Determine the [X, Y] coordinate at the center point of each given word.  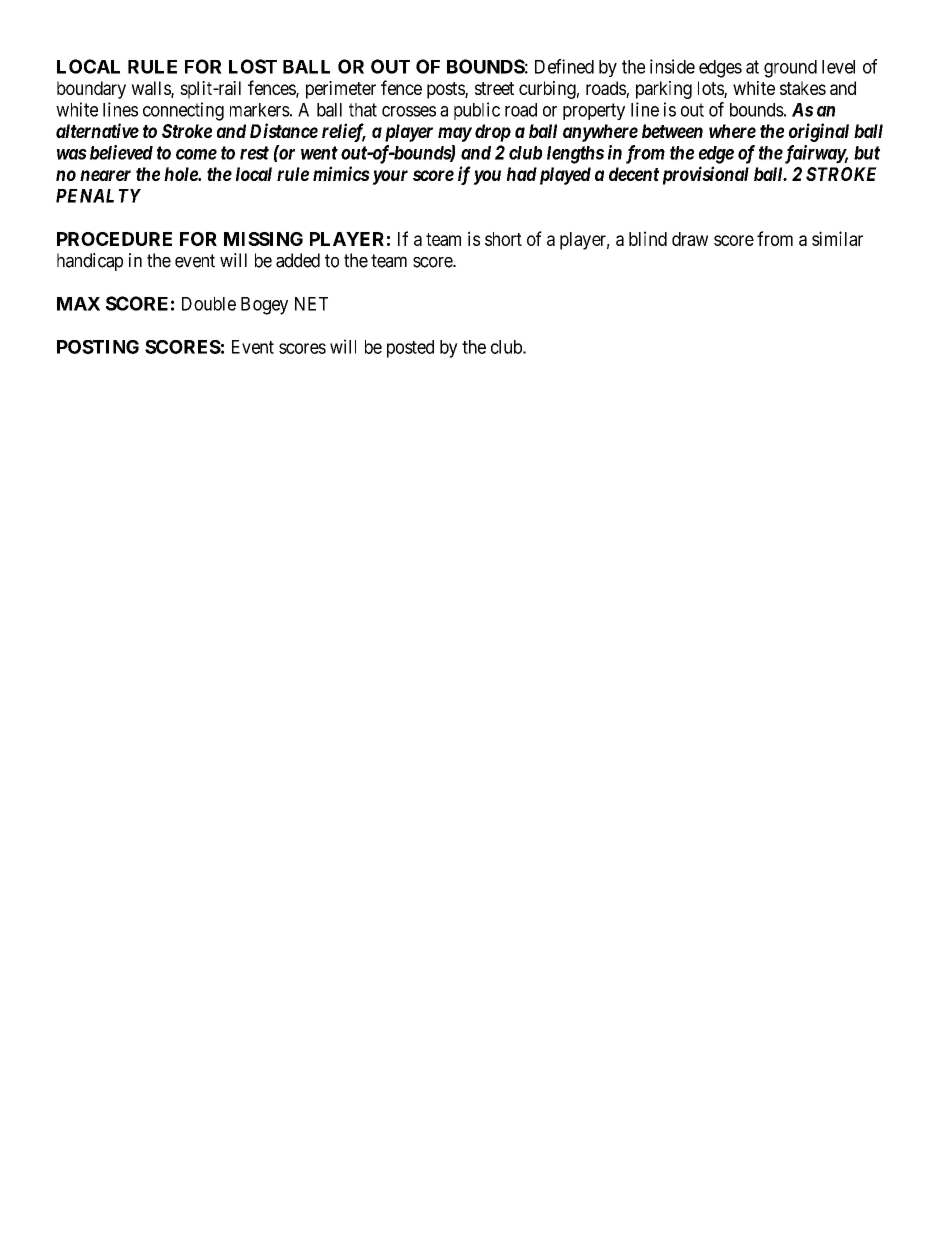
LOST [253, 66]
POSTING [98, 347]
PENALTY [98, 196]
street [494, 88]
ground [790, 69]
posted [410, 349]
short [503, 239]
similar [837, 238]
